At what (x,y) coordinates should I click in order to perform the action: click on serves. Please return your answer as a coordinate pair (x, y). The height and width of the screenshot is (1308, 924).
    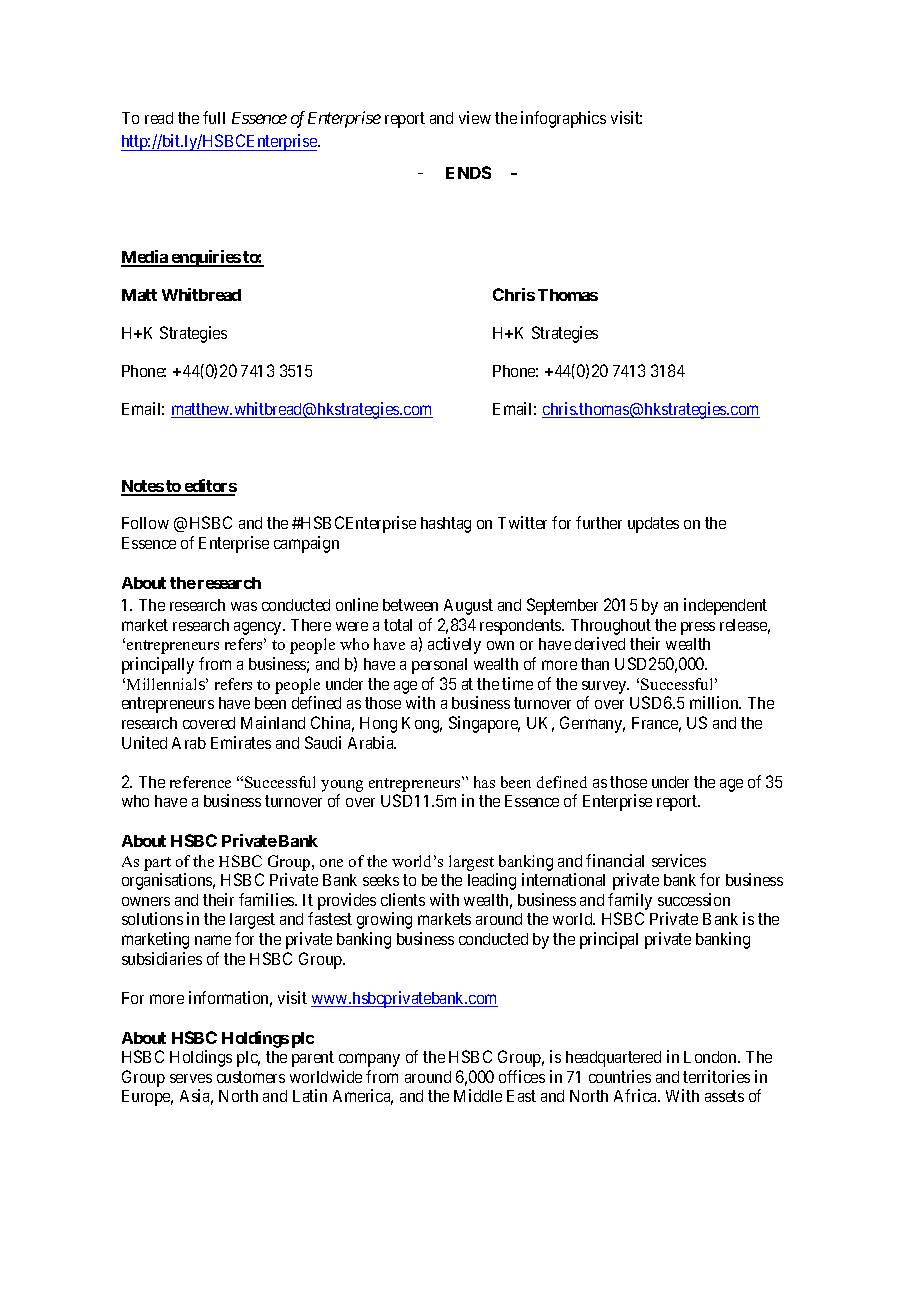
    Looking at the image, I should click on (191, 1078).
